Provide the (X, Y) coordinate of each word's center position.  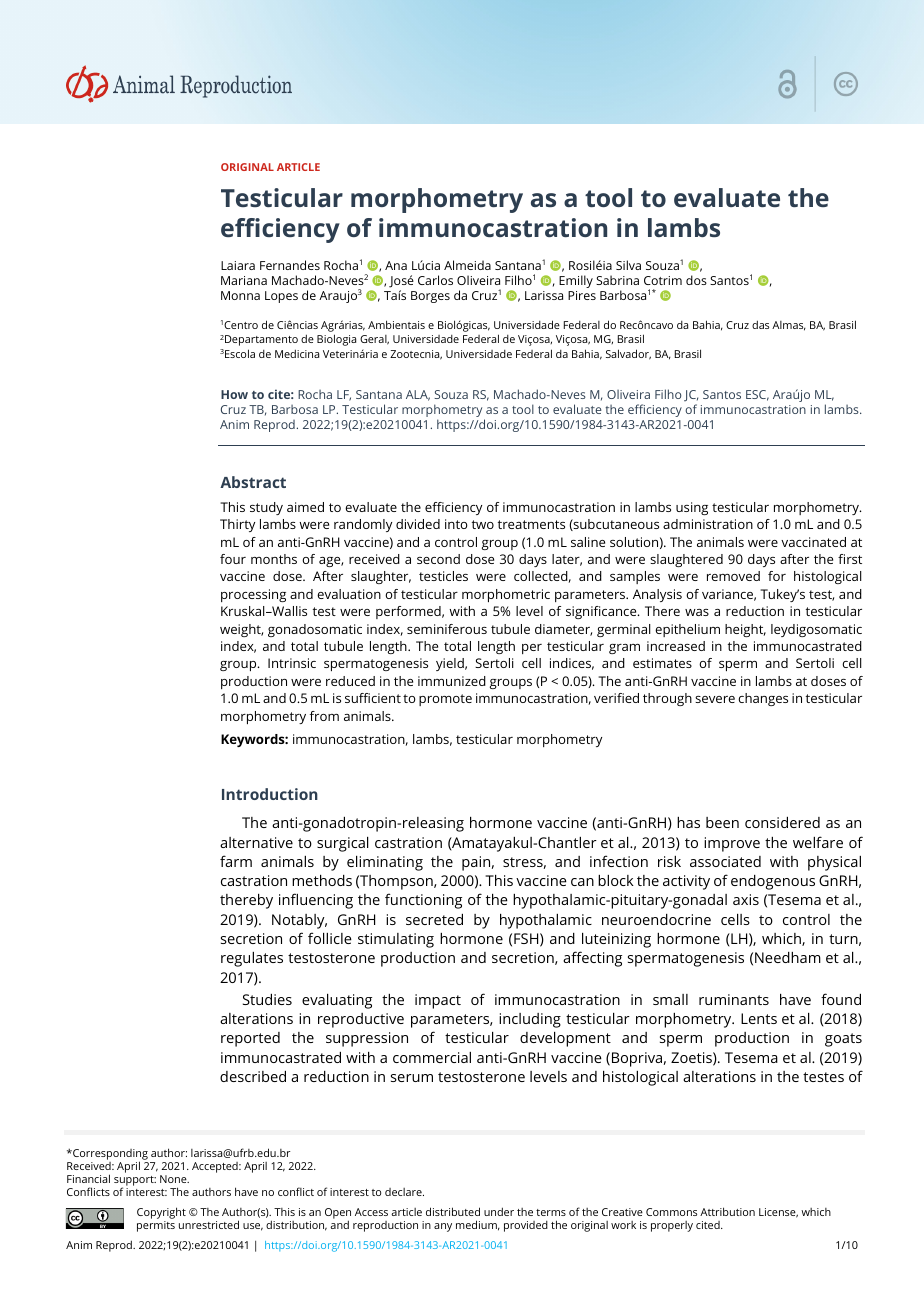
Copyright (161, 1213)
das (760, 324)
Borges (430, 297)
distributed (453, 1211)
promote (445, 700)
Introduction (270, 794)
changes (763, 699)
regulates (252, 959)
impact (438, 1001)
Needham (788, 957)
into (456, 524)
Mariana (244, 280)
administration (708, 524)
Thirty (237, 525)
